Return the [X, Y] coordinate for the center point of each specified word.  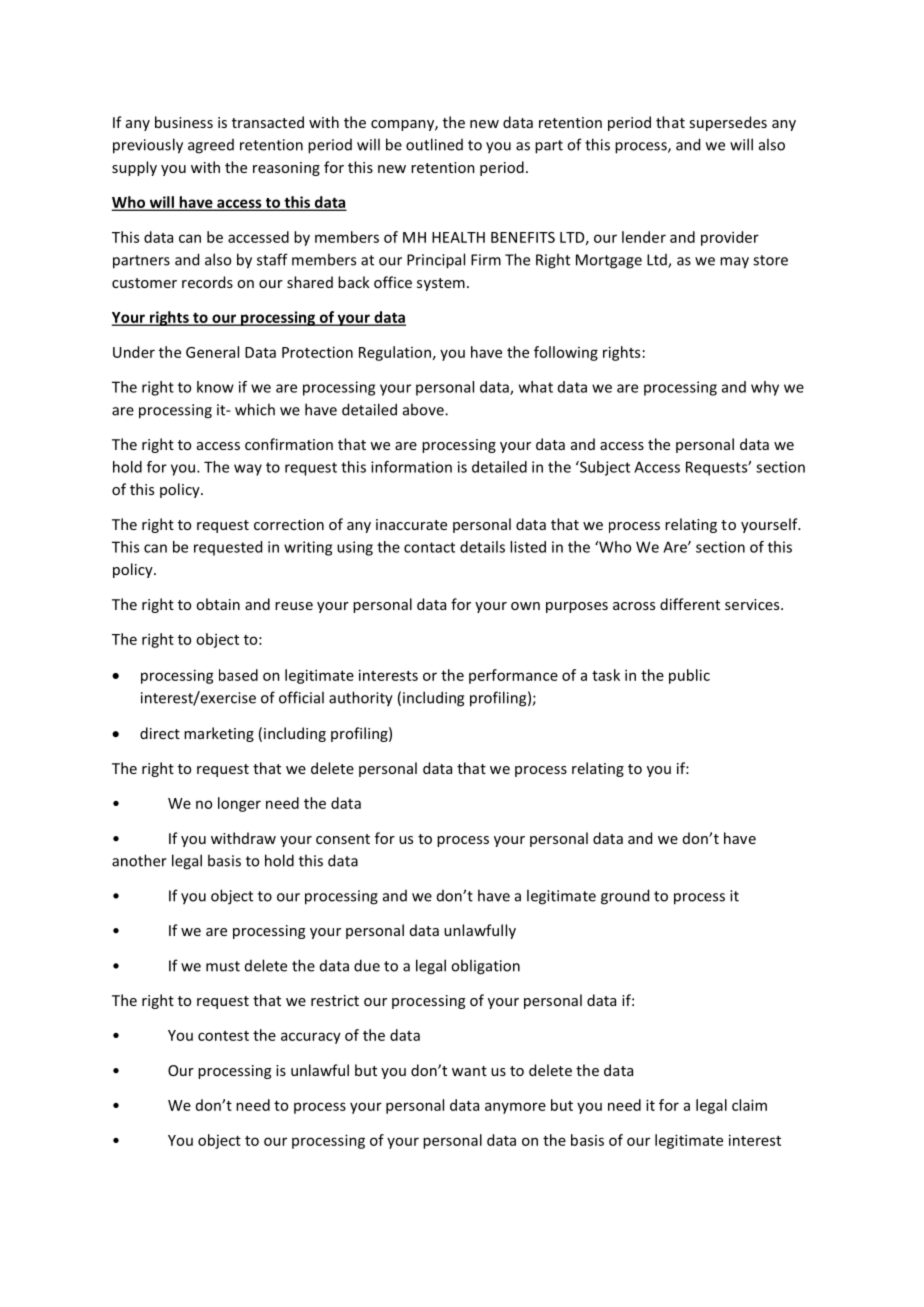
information [411, 467]
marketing [219, 734]
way [248, 470]
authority [361, 699]
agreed [211, 146]
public [689, 676]
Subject [604, 468]
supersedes [728, 123]
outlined [434, 144]
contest [223, 1036]
